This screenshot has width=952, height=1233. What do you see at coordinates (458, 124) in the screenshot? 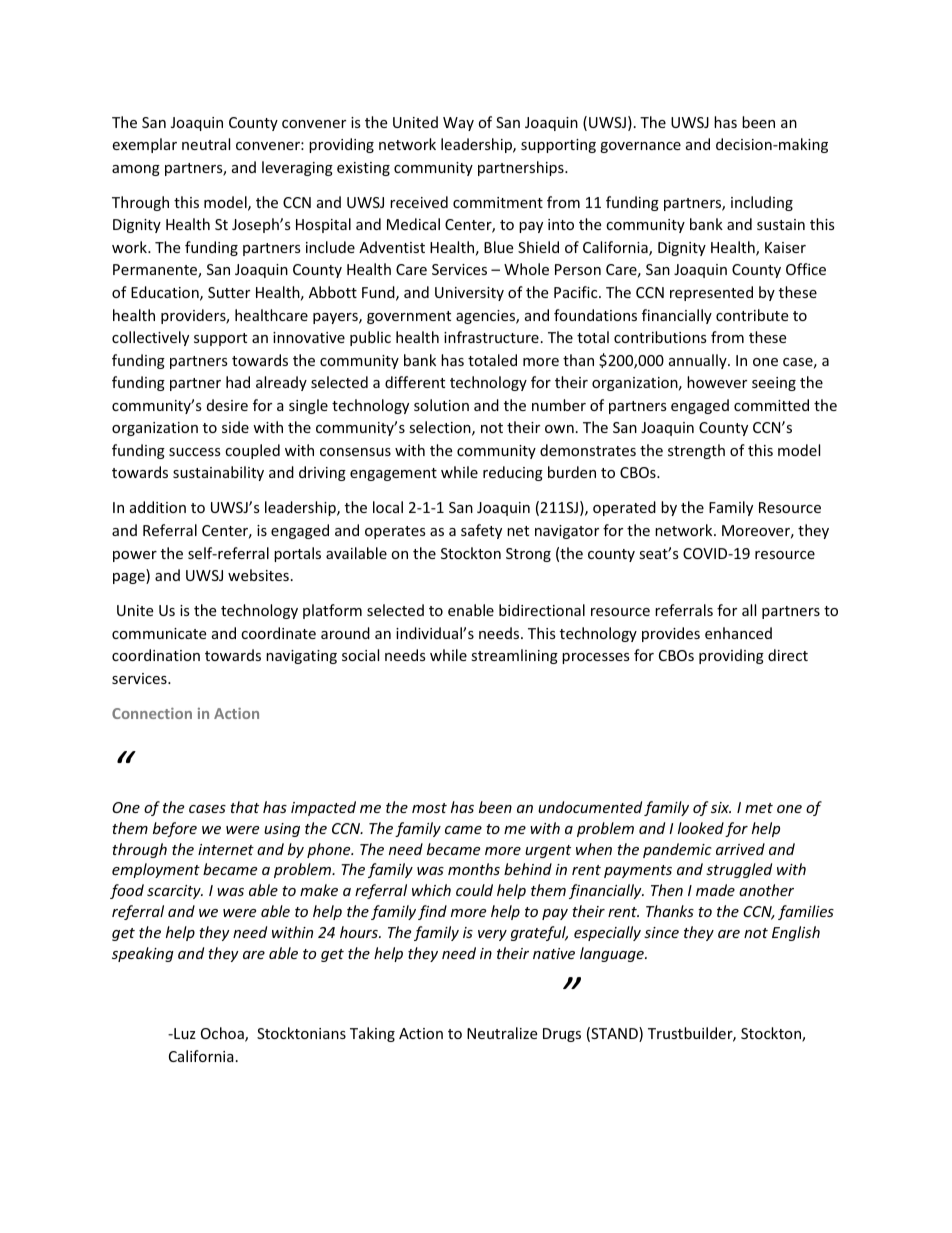
I see `Way` at bounding box center [458, 124].
